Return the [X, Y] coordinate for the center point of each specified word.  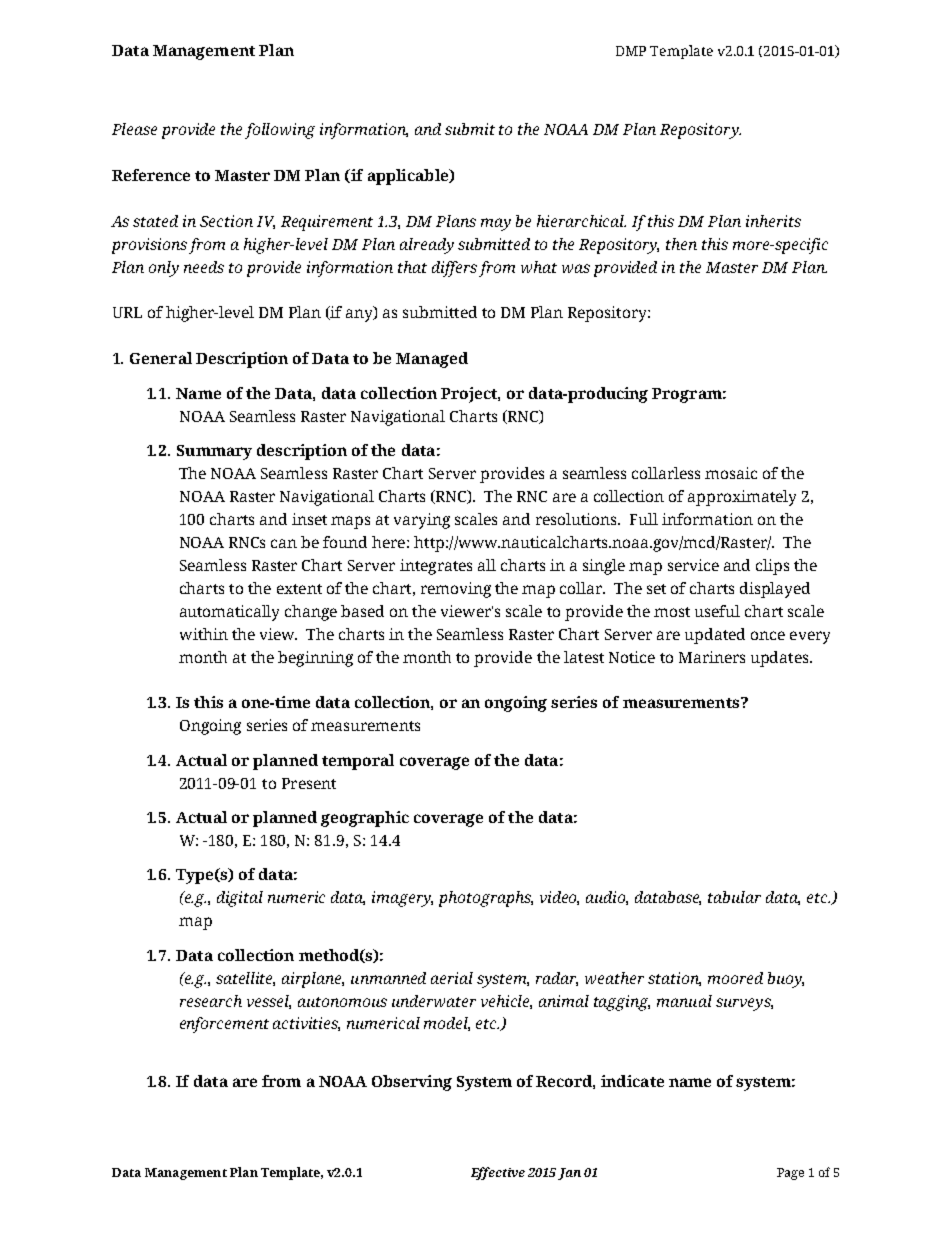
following [280, 131]
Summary [214, 452]
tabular [734, 897]
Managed [432, 360]
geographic [365, 819]
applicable [409, 177]
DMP [631, 51]
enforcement [224, 1025]
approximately [742, 498]
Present [309, 783]
